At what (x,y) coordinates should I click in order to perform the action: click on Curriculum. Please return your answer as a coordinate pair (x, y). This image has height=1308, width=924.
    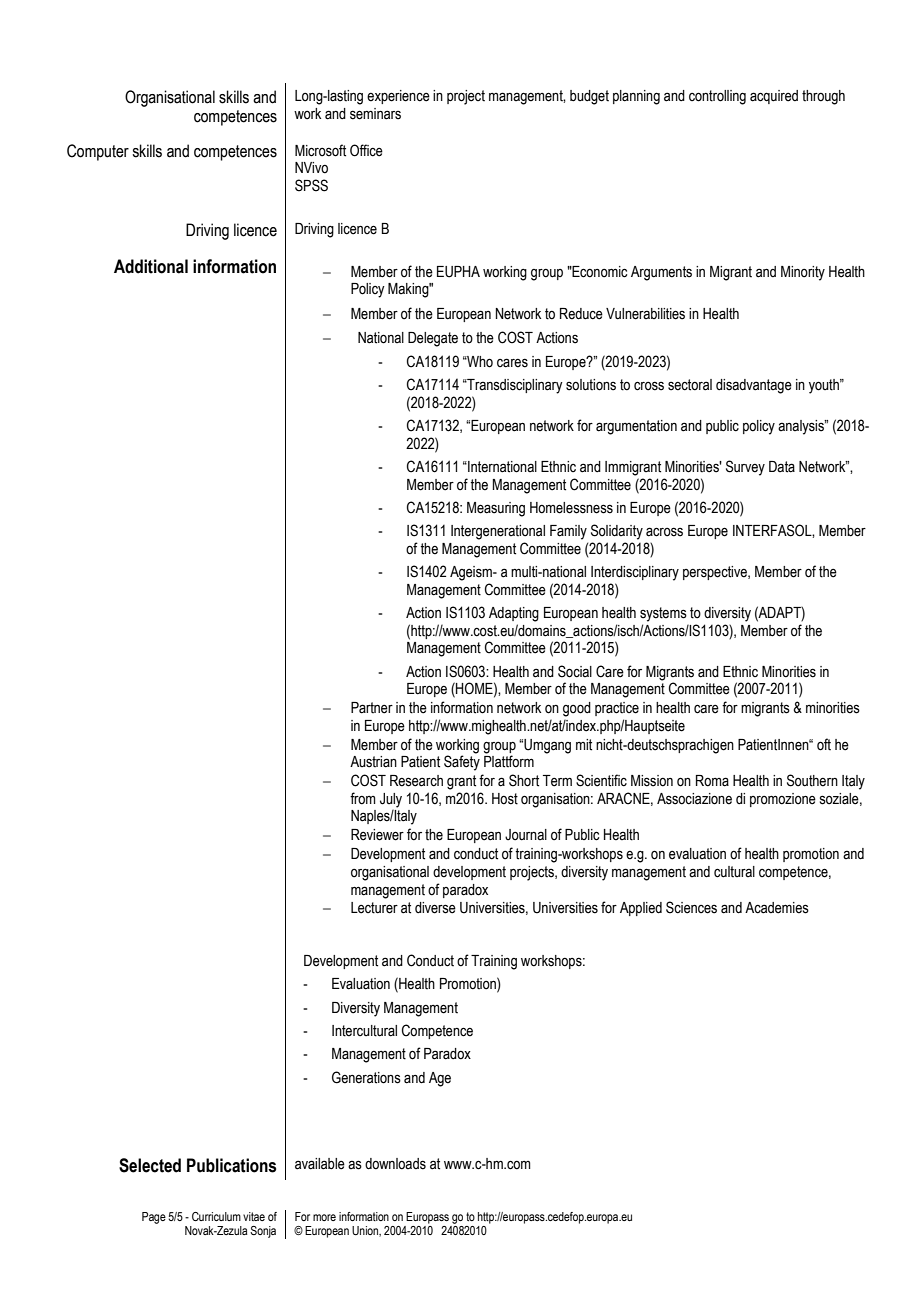
    Looking at the image, I should click on (216, 1216).
